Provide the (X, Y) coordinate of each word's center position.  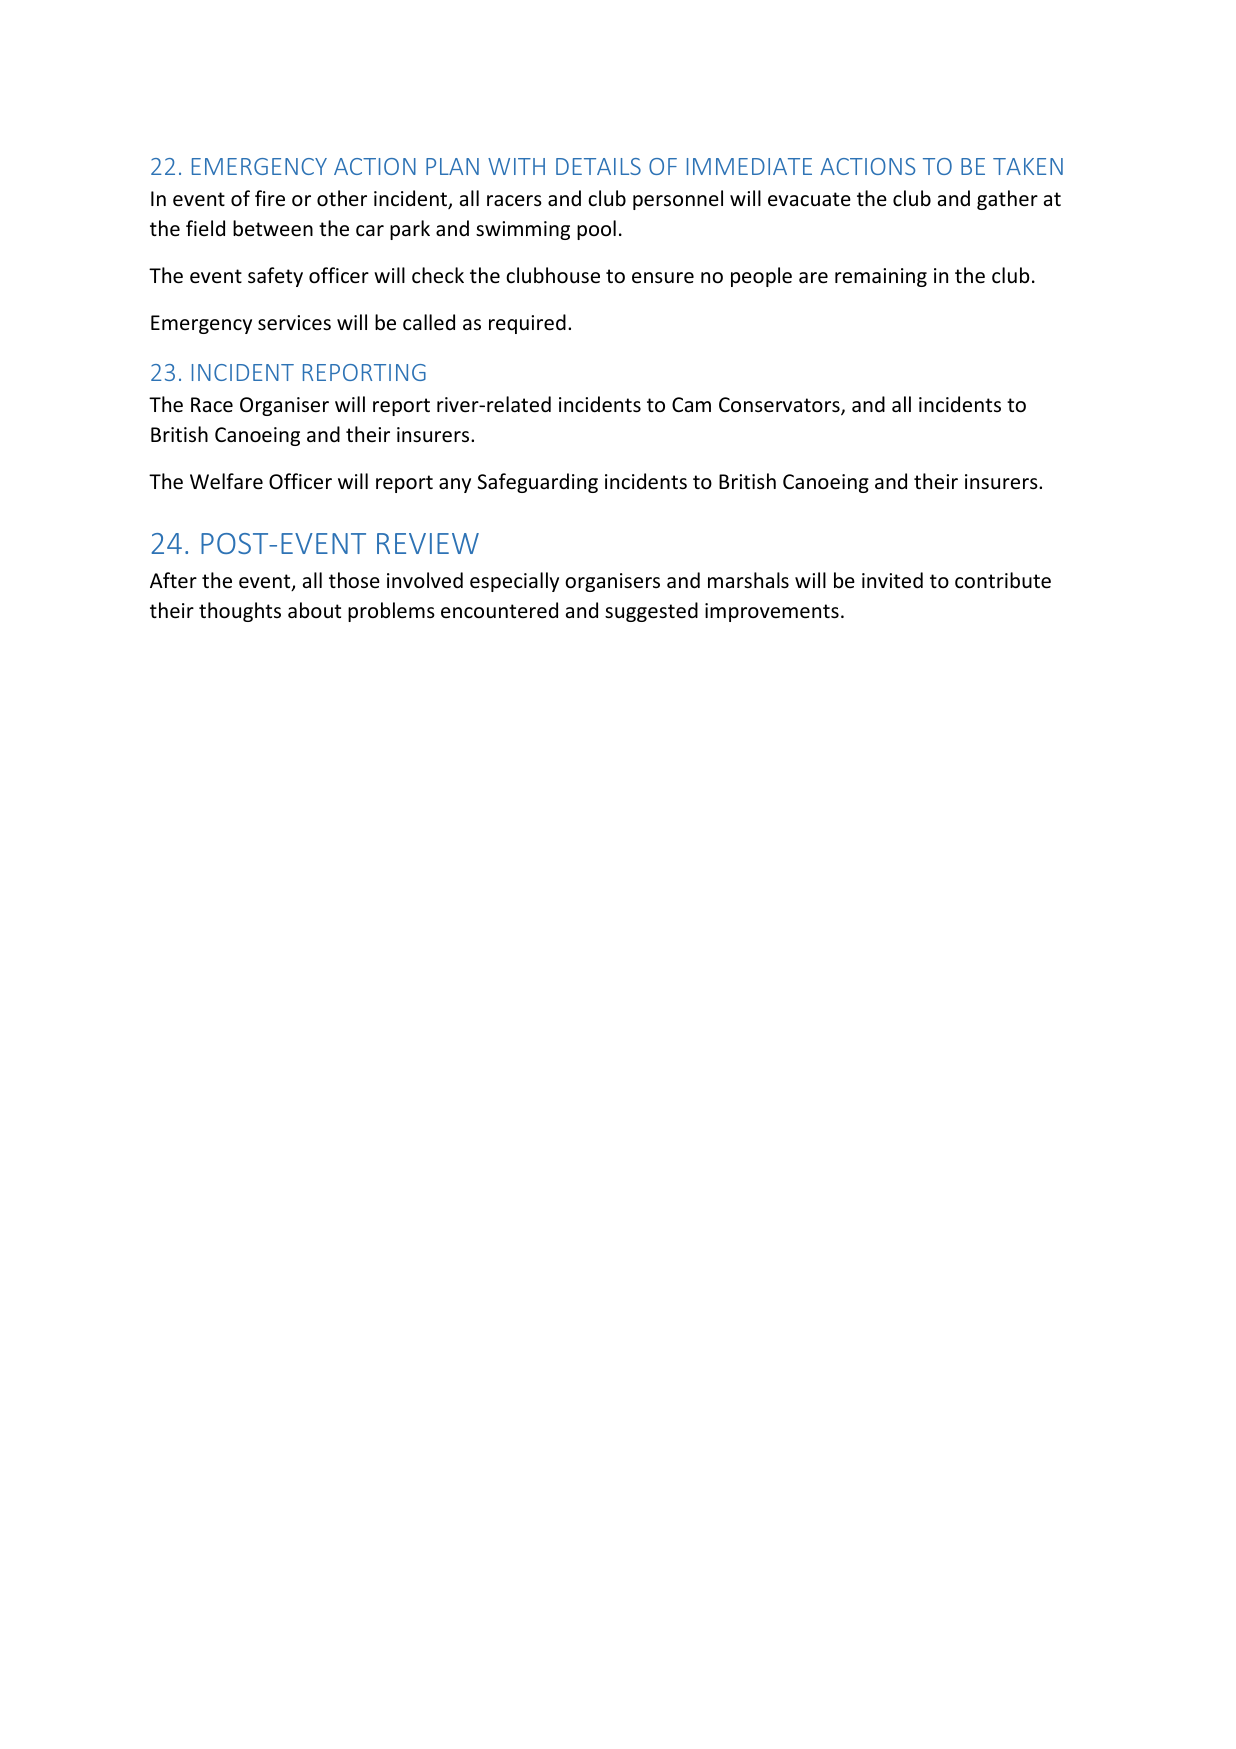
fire (270, 198)
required (527, 324)
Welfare (226, 481)
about (314, 610)
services (294, 323)
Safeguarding (538, 483)
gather (1007, 200)
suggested (651, 612)
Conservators (780, 406)
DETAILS (598, 166)
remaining (881, 277)
